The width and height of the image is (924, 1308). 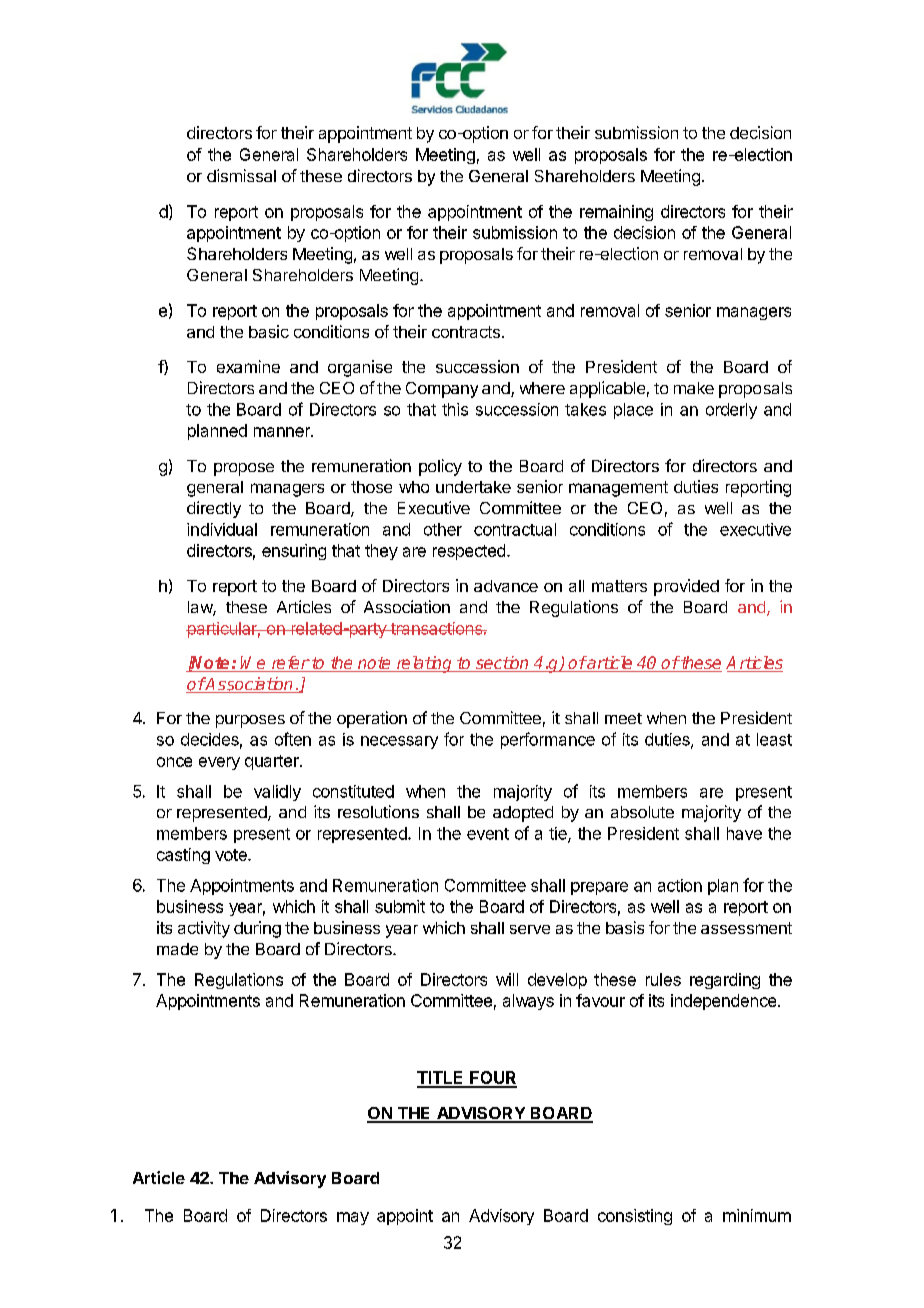 I want to click on policy, so click(x=440, y=467).
